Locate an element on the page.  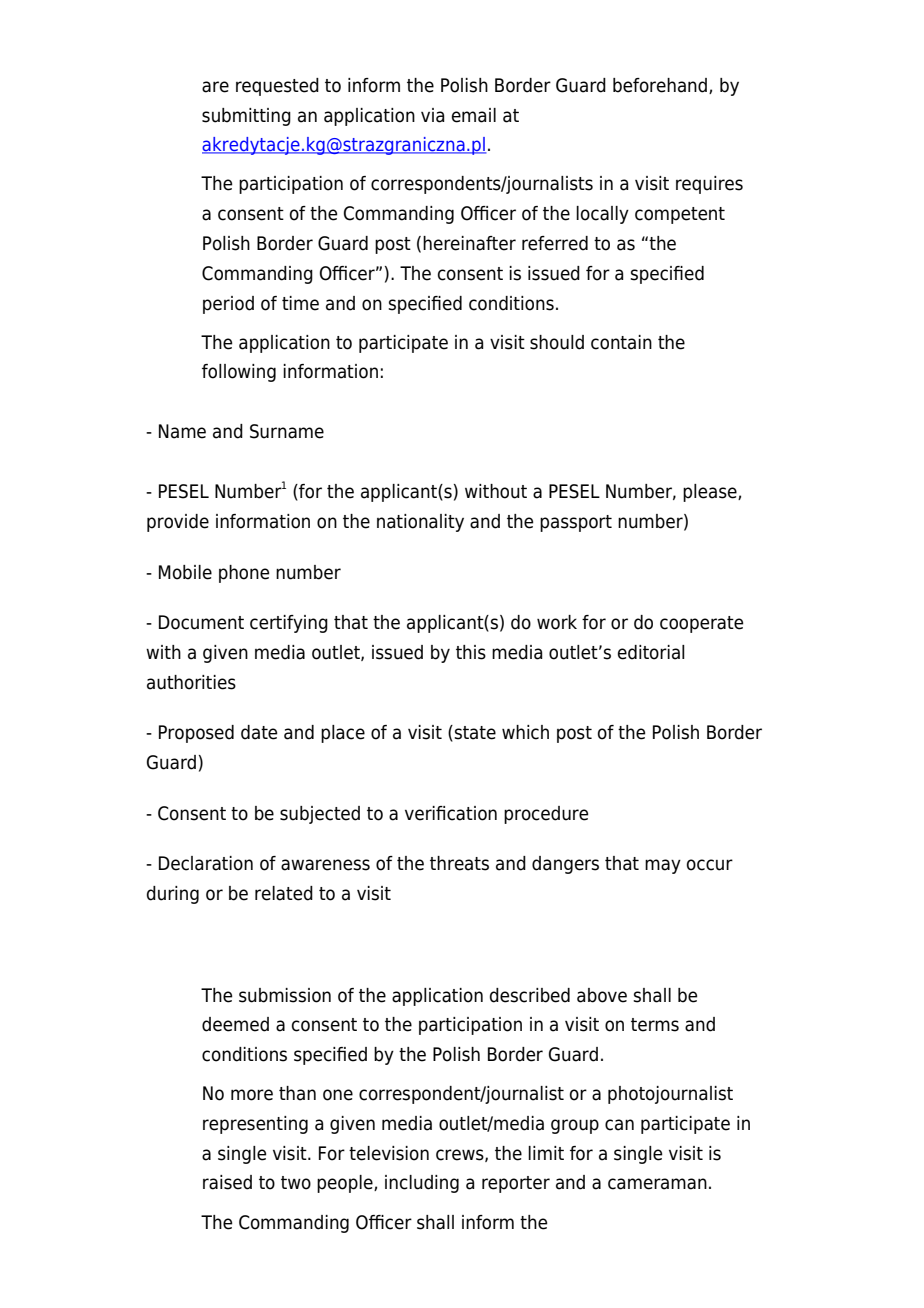
representing is located at coordinates (255, 1125).
